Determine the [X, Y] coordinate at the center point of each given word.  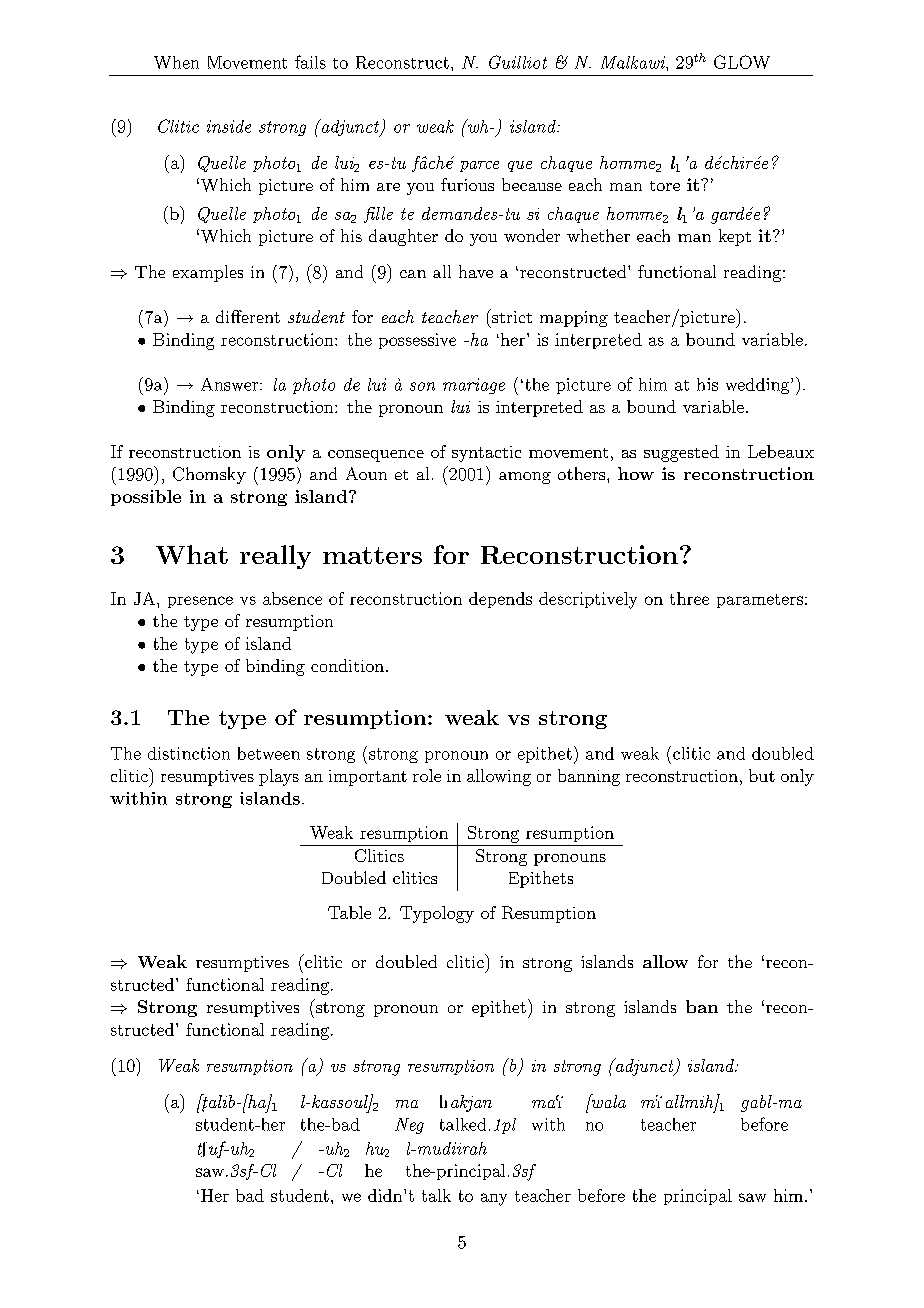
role [427, 775]
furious [467, 184]
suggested [681, 453]
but [762, 775]
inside [229, 126]
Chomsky [209, 475]
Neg [409, 1126]
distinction [189, 753]
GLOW [742, 62]
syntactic [486, 454]
